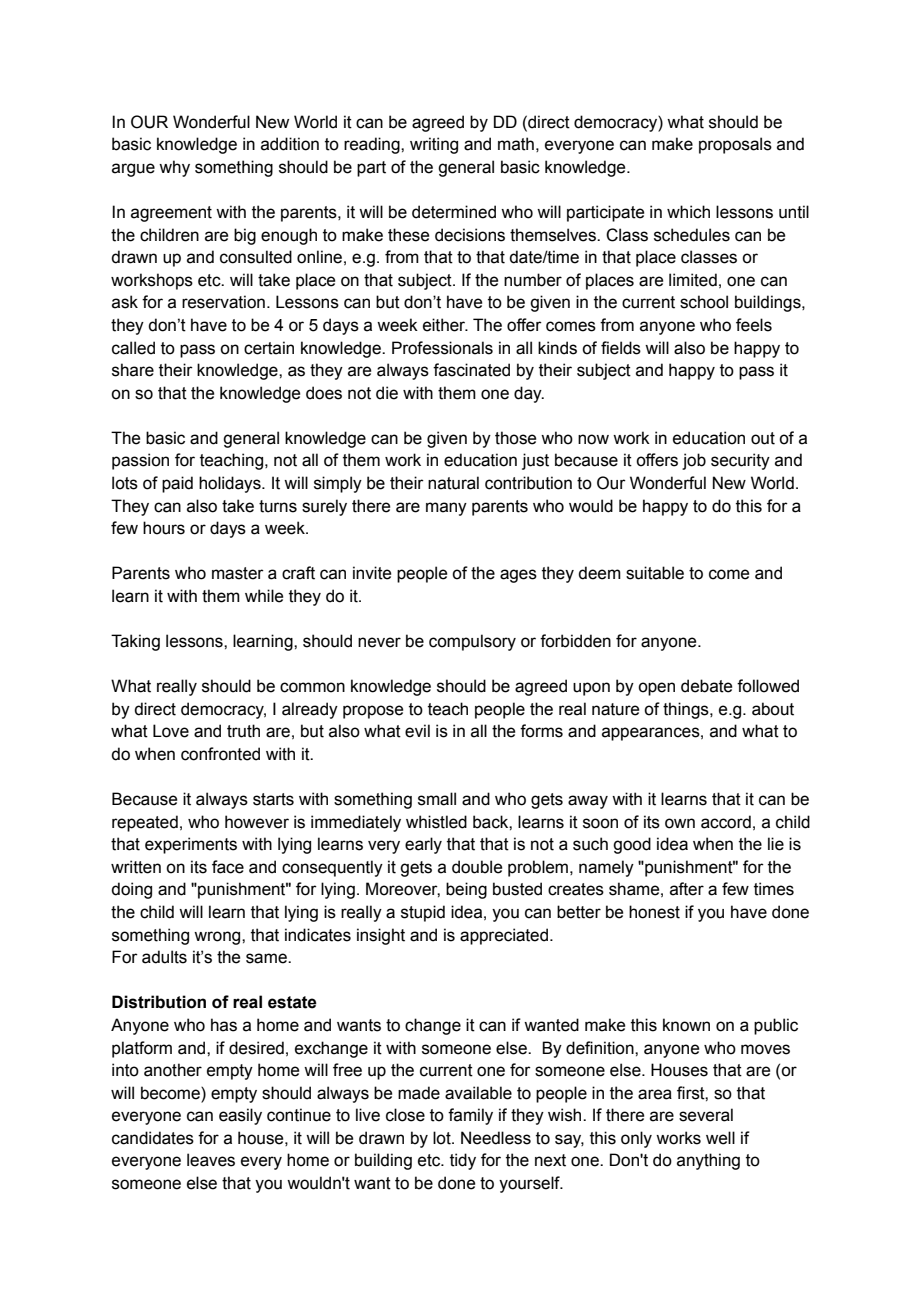 The image size is (924, 1307). Describe the element at coordinates (436, 822) in the screenshot. I see `whistled` at that location.
